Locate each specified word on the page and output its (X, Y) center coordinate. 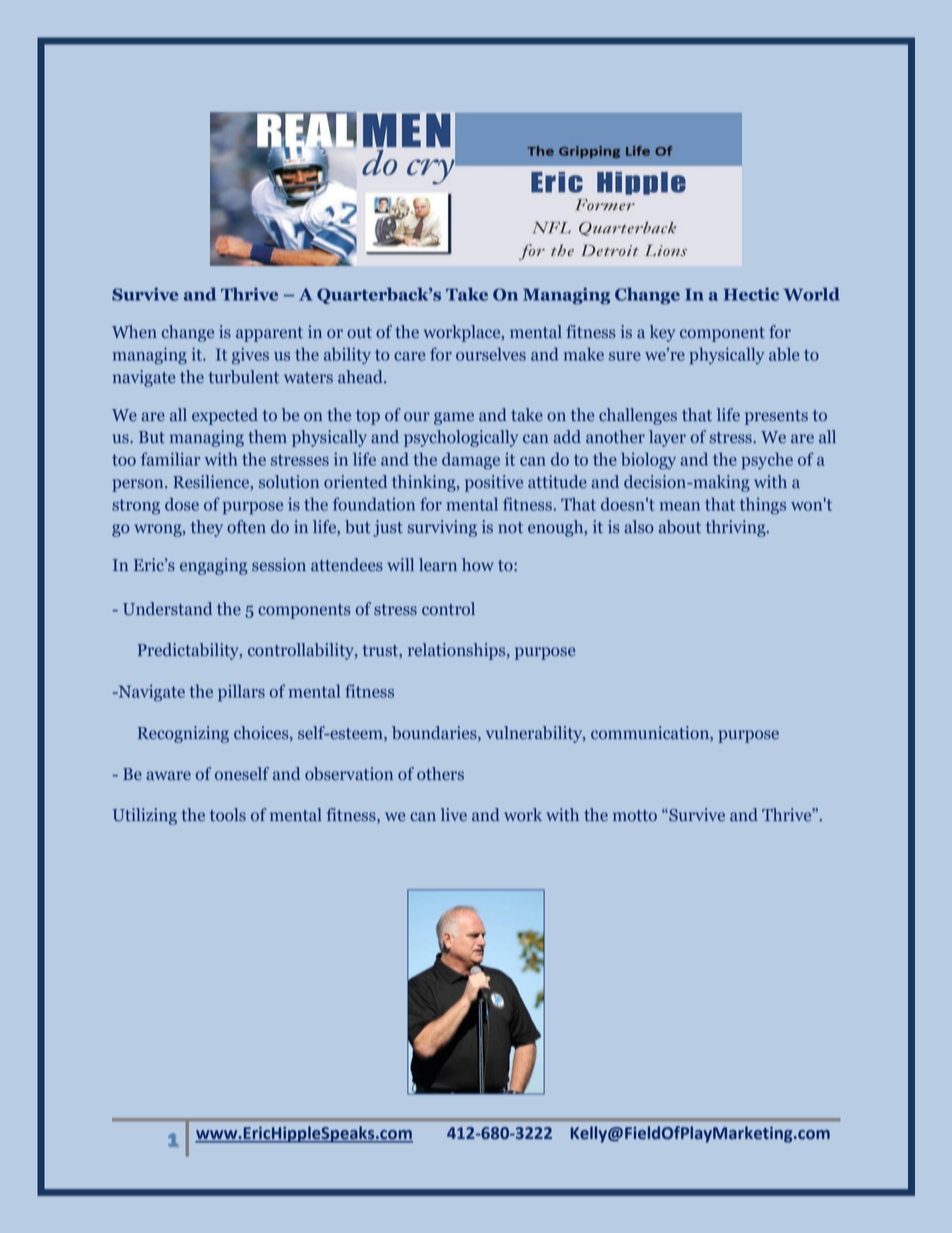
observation (349, 774)
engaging (213, 566)
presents (776, 417)
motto (635, 816)
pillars (241, 693)
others (440, 774)
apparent (269, 334)
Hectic (751, 294)
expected (225, 416)
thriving (737, 528)
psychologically (461, 438)
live (454, 815)
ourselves (491, 354)
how (478, 565)
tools (228, 815)
